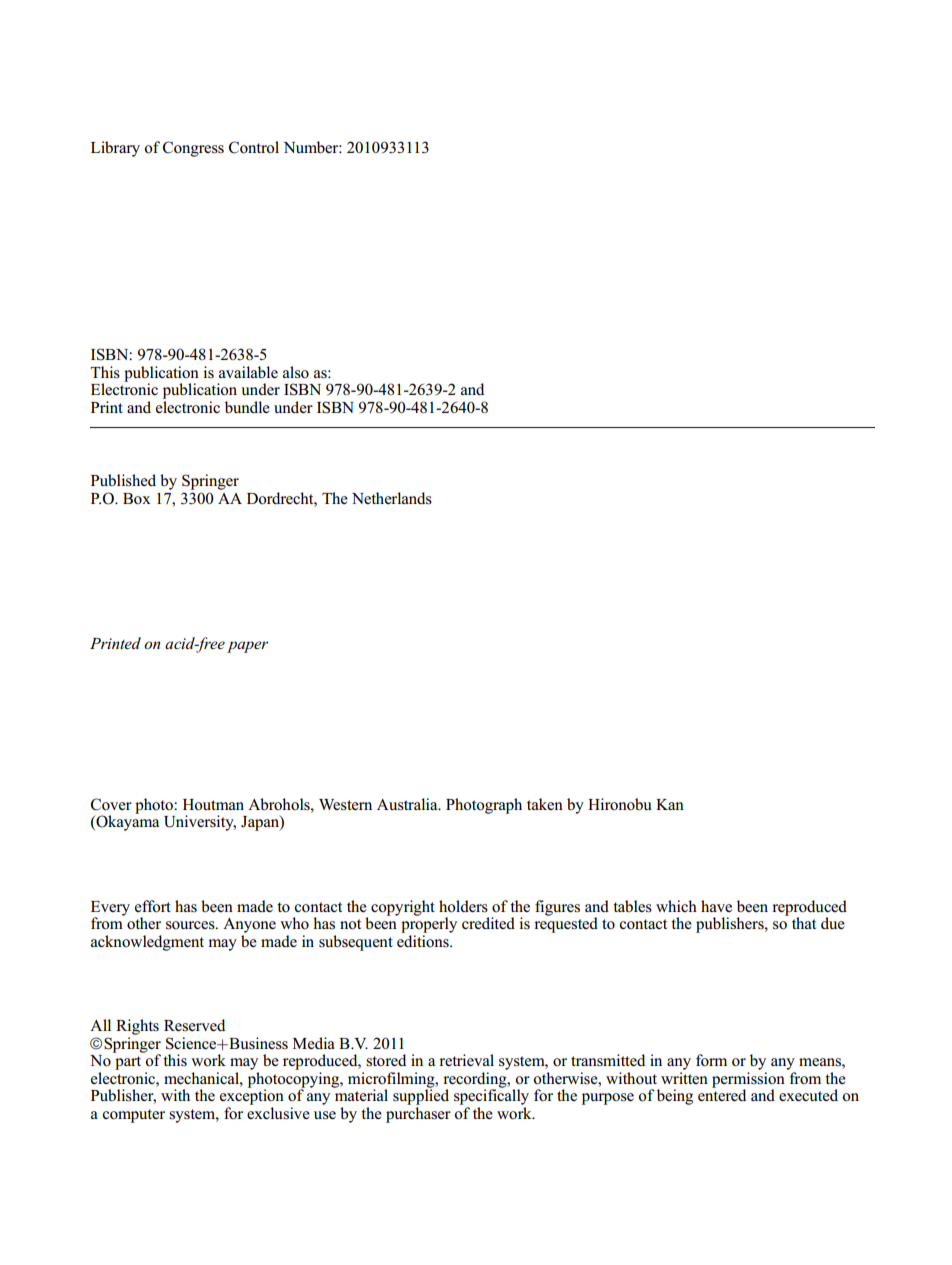  I want to click on have, so click(716, 906).
